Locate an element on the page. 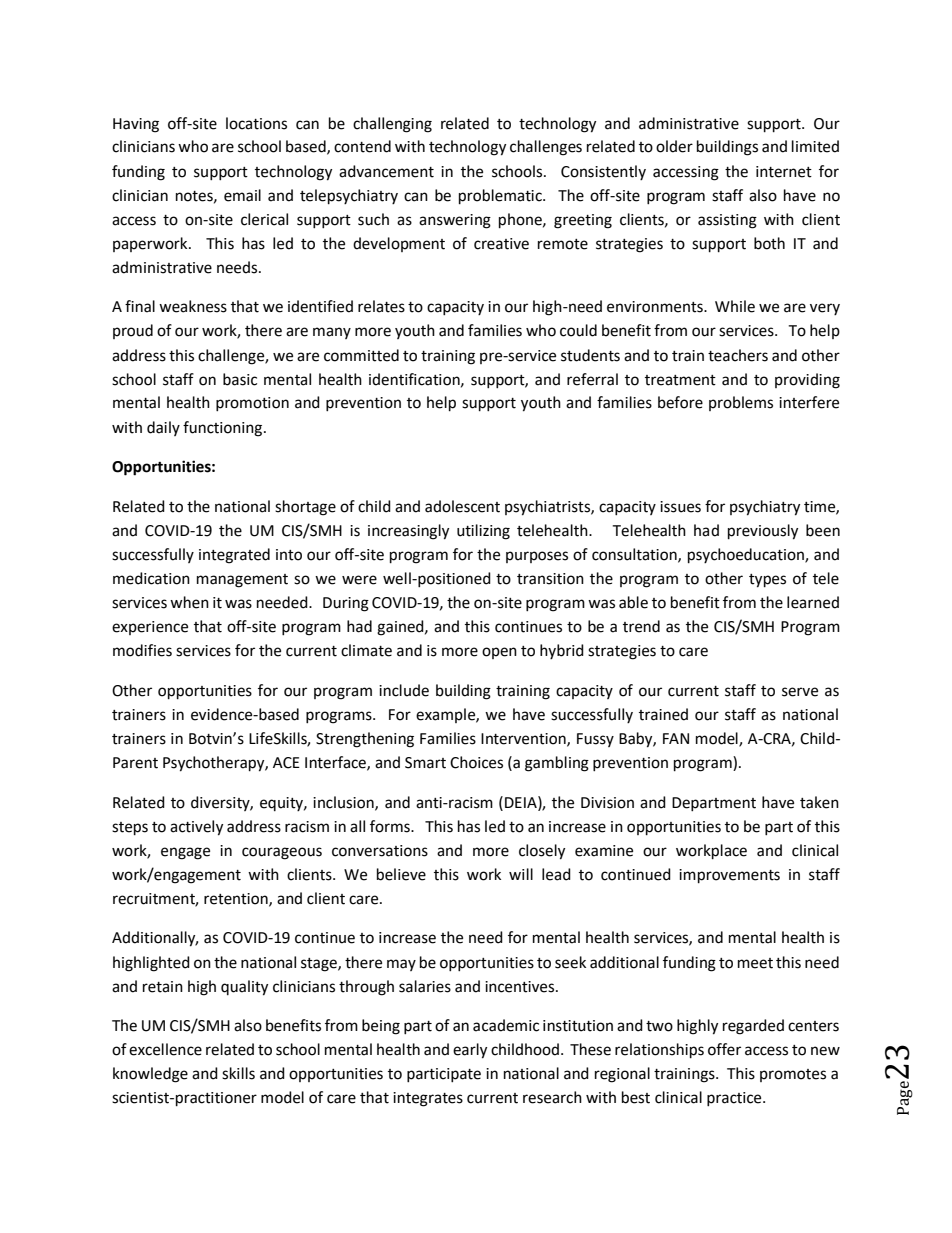  locations is located at coordinates (256, 123).
